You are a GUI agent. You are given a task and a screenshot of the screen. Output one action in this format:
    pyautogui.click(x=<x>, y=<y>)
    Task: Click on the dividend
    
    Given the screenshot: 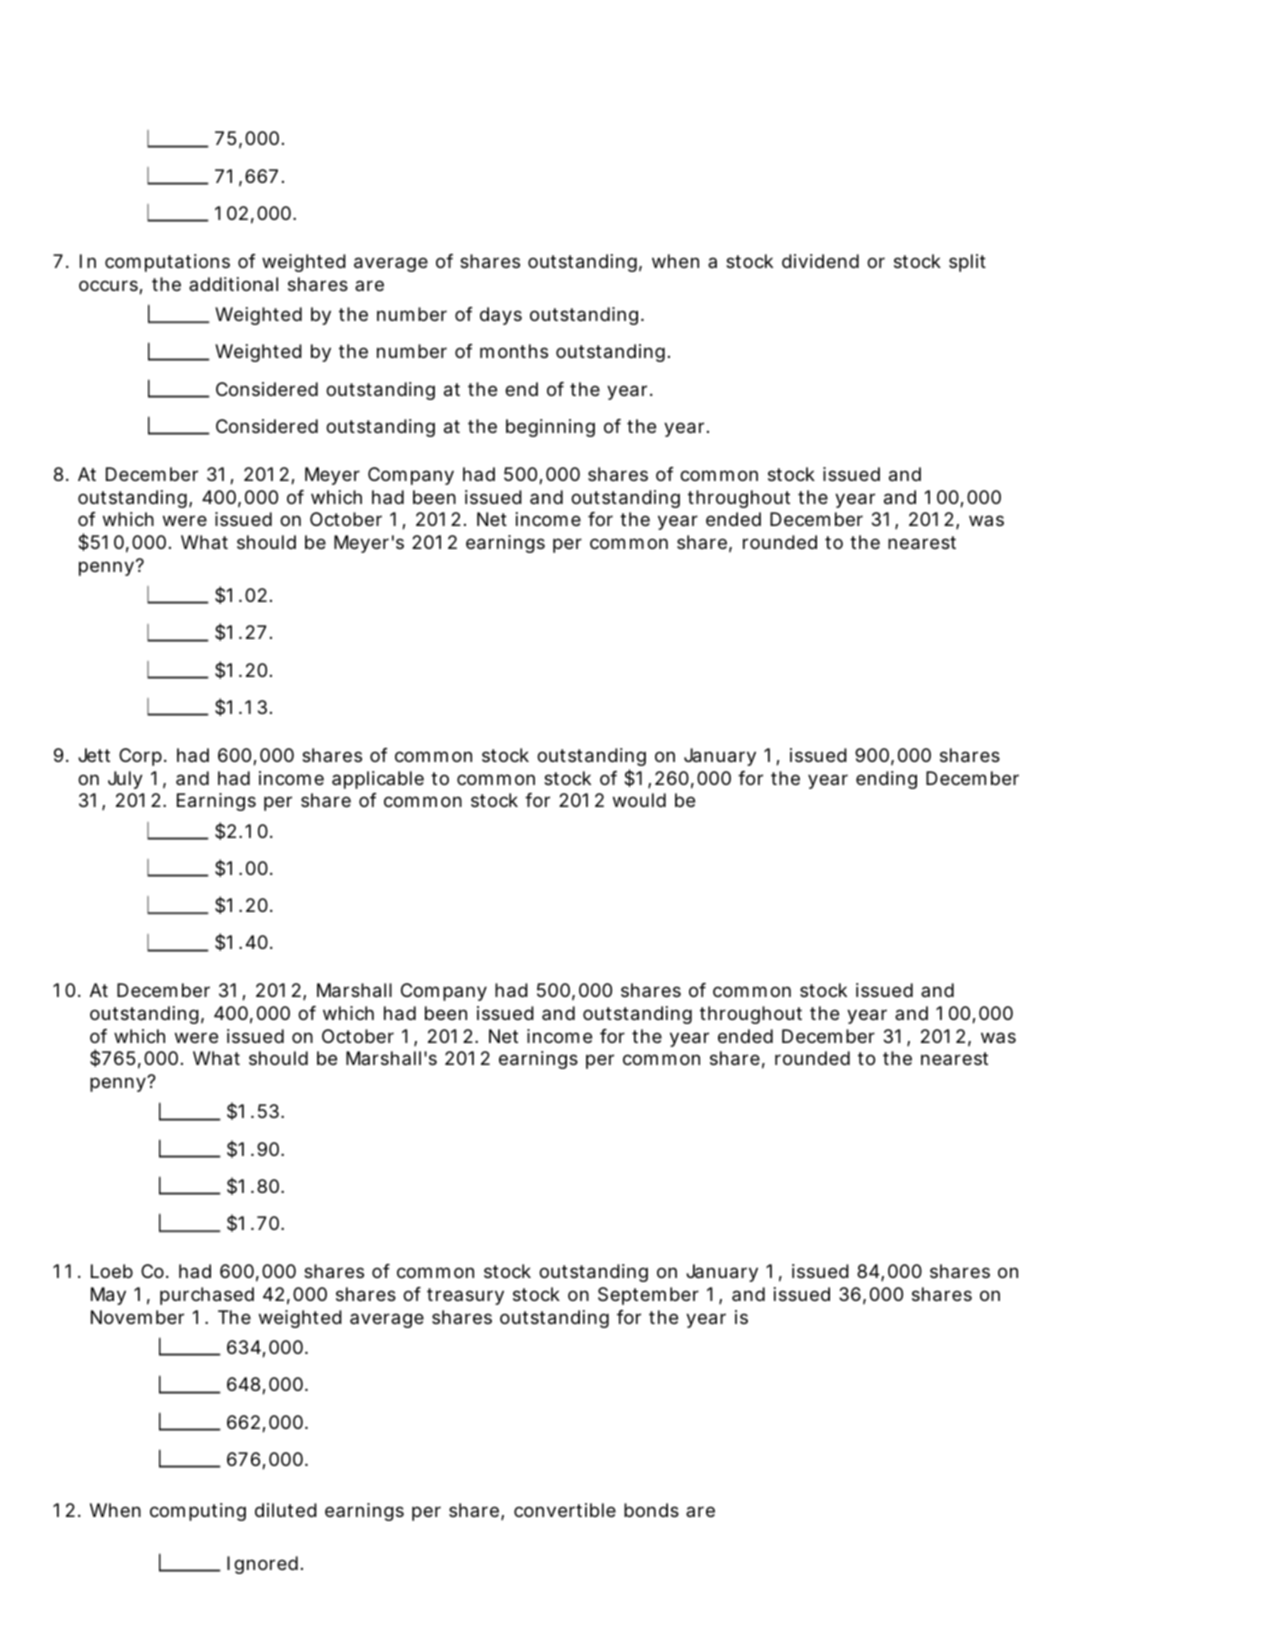 What is the action you would take?
    pyautogui.click(x=820, y=261)
